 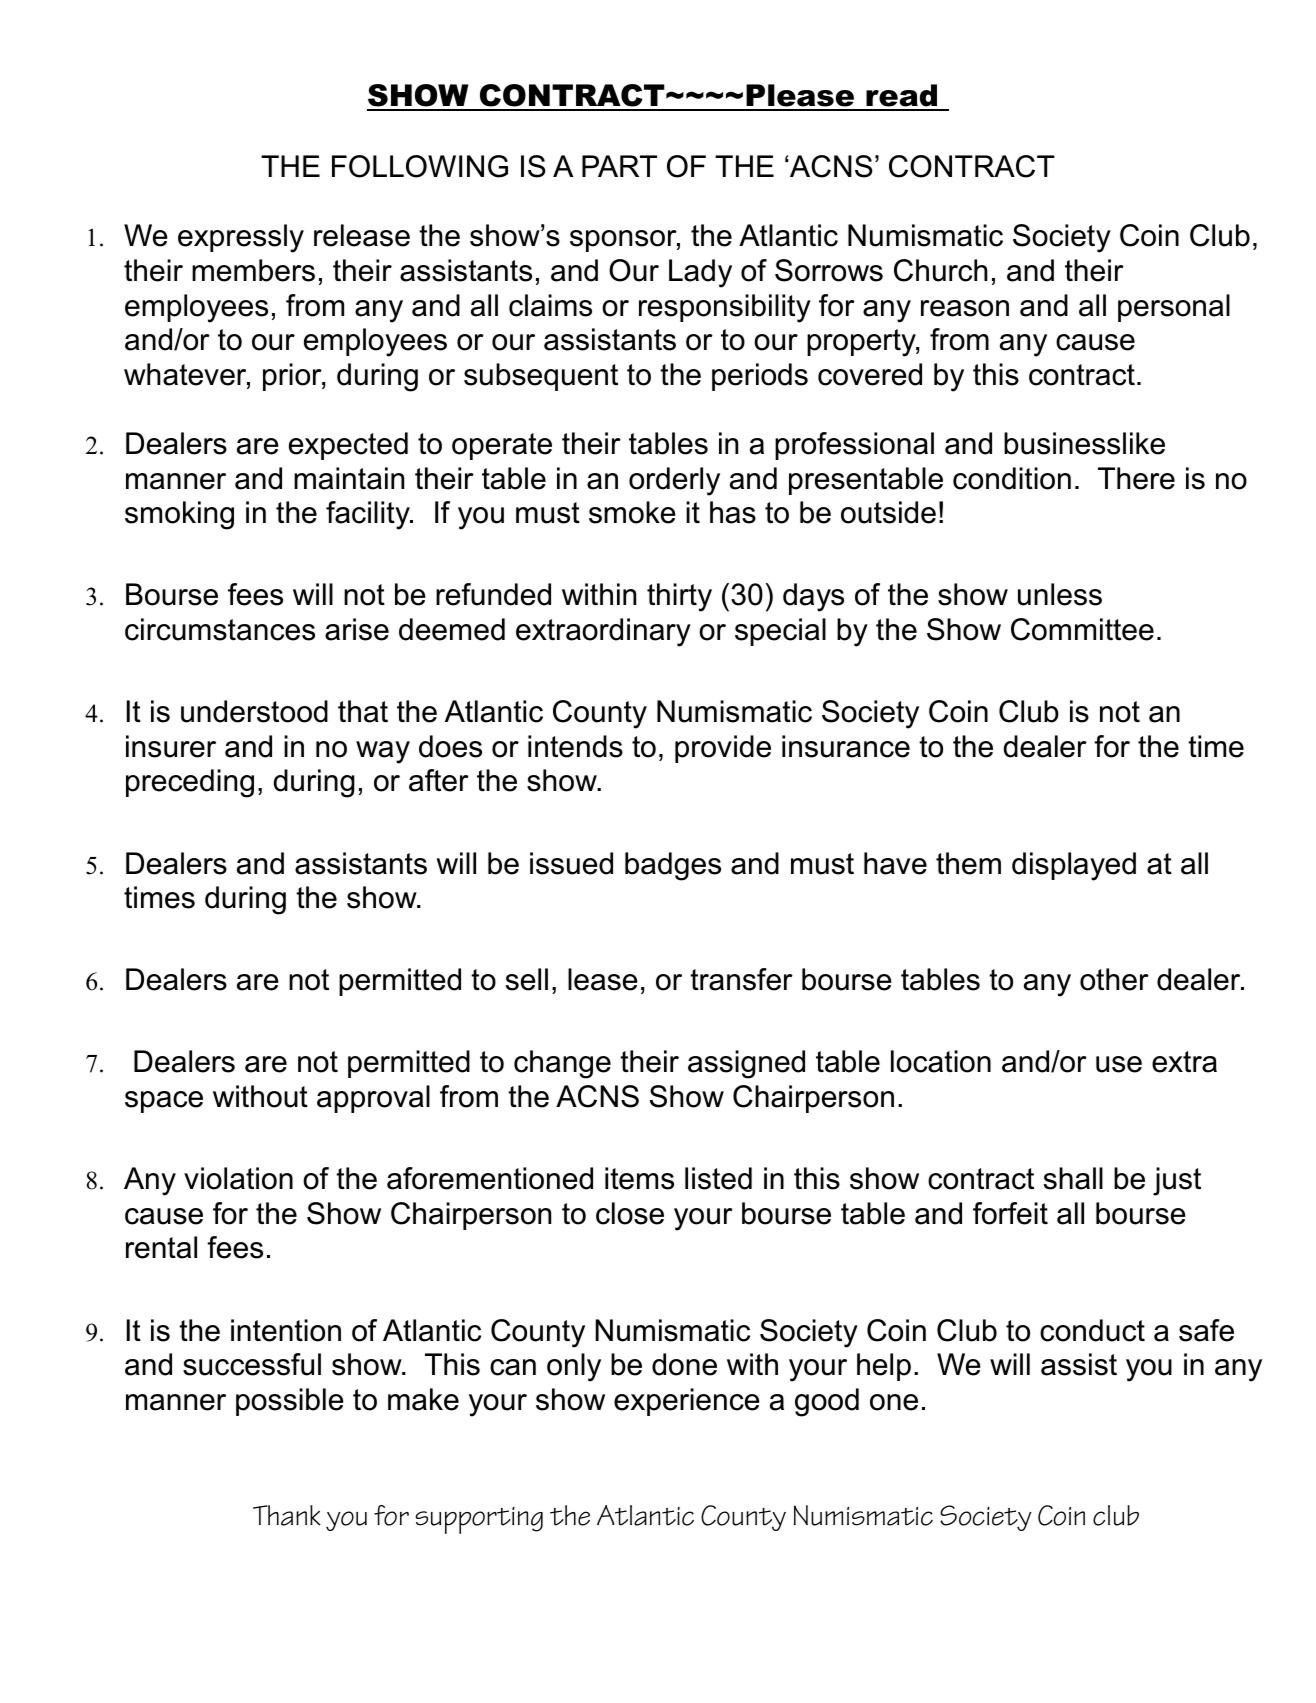 What do you see at coordinates (241, 238) in the screenshot?
I see `expressly` at bounding box center [241, 238].
